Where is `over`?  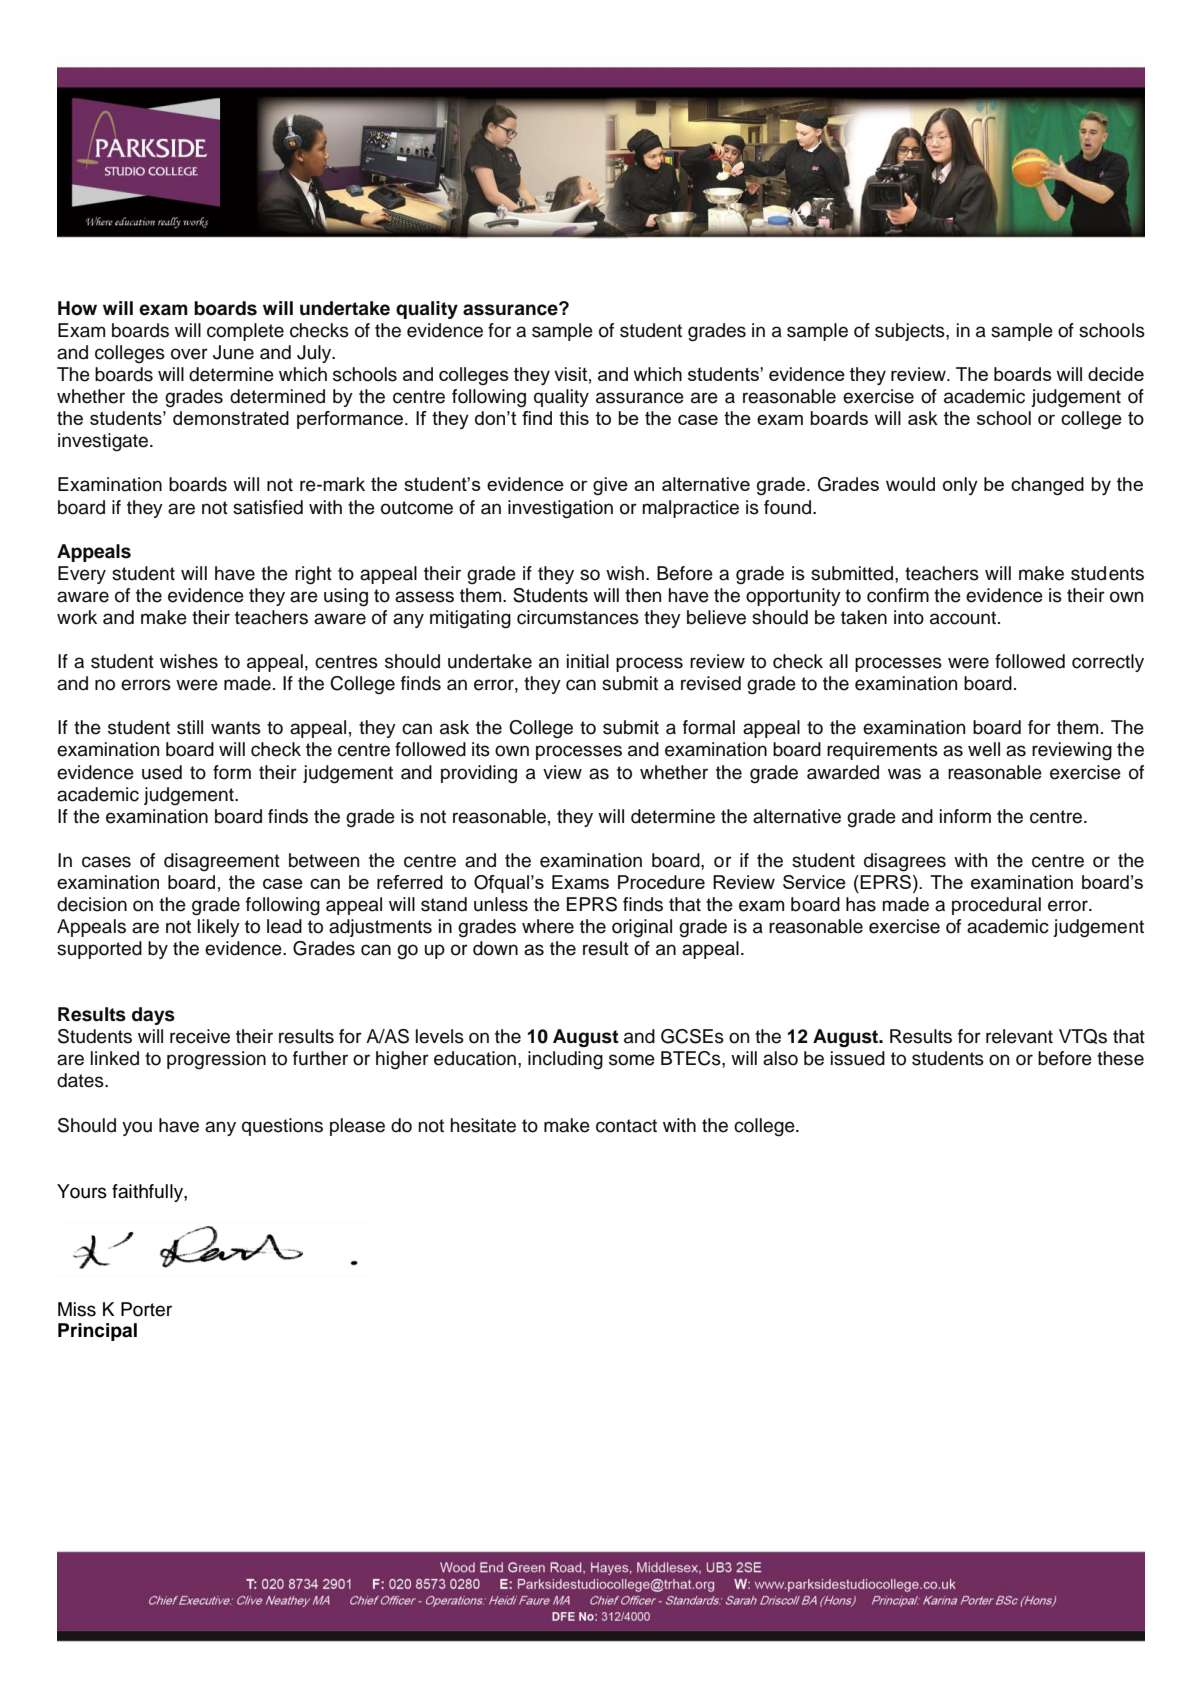 over is located at coordinates (189, 354).
